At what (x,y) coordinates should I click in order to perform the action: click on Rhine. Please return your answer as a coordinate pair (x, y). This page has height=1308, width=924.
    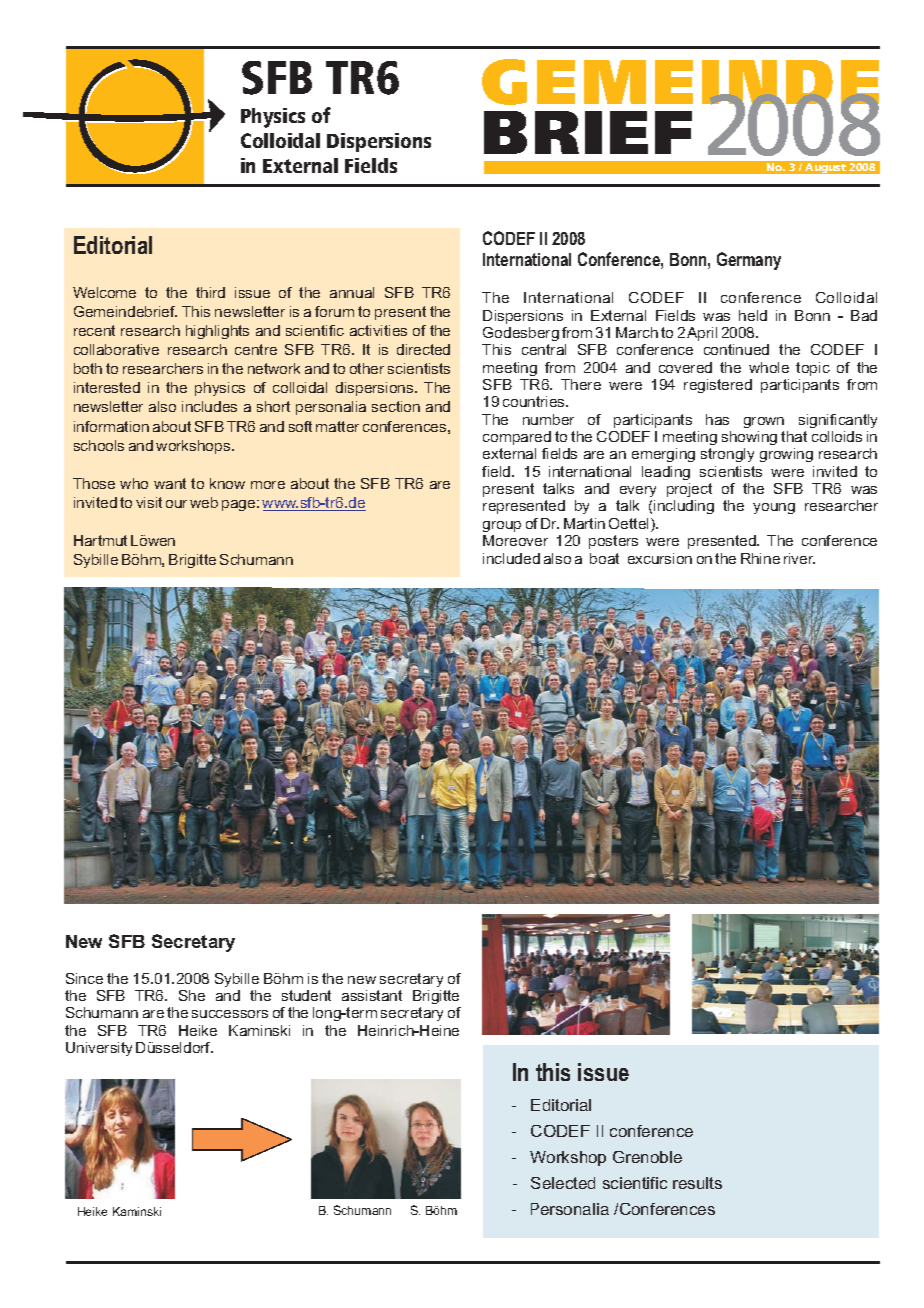
    Looking at the image, I should click on (760, 558).
